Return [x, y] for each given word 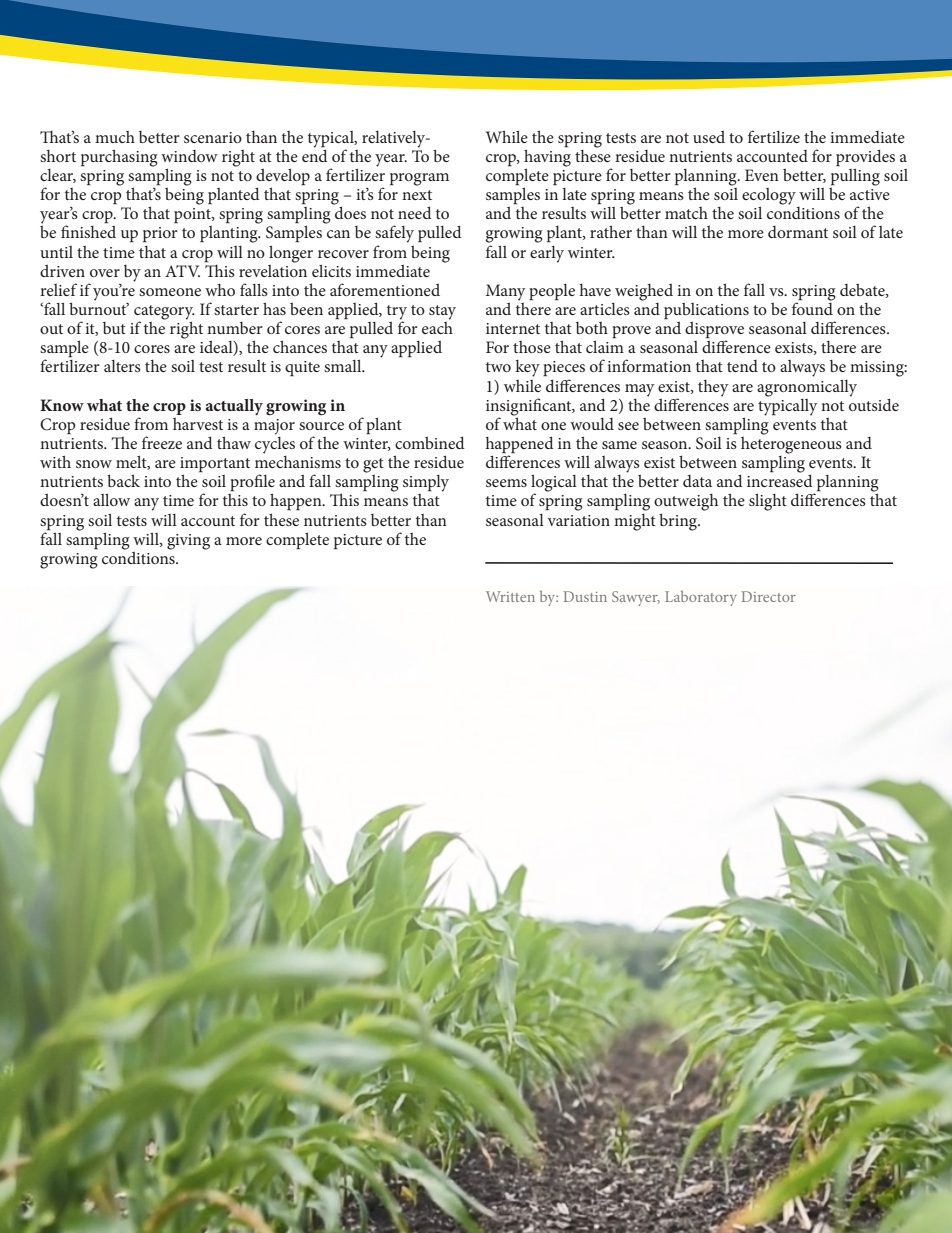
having [547, 158]
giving [188, 542]
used [709, 136]
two [498, 367]
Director [769, 596]
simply [426, 483]
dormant [798, 232]
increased [780, 479]
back [123, 480]
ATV [182, 271]
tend [742, 366]
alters [122, 366]
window [189, 156]
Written [510, 596]
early [547, 254]
